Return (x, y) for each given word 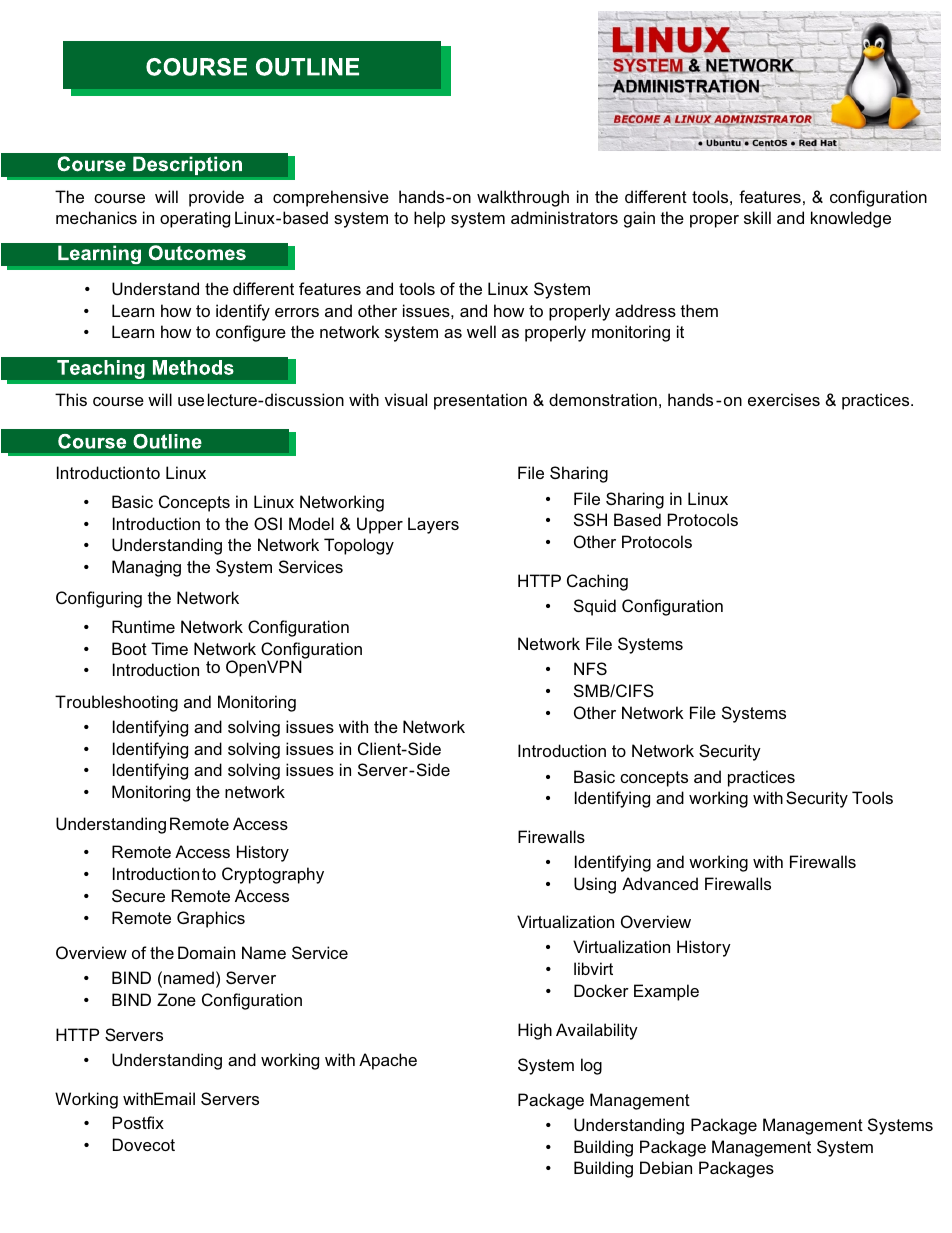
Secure (138, 895)
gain (639, 219)
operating (195, 219)
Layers (433, 525)
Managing (146, 568)
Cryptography (273, 875)
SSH (590, 519)
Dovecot (144, 1144)
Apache (388, 1061)
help (429, 219)
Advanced (660, 883)
